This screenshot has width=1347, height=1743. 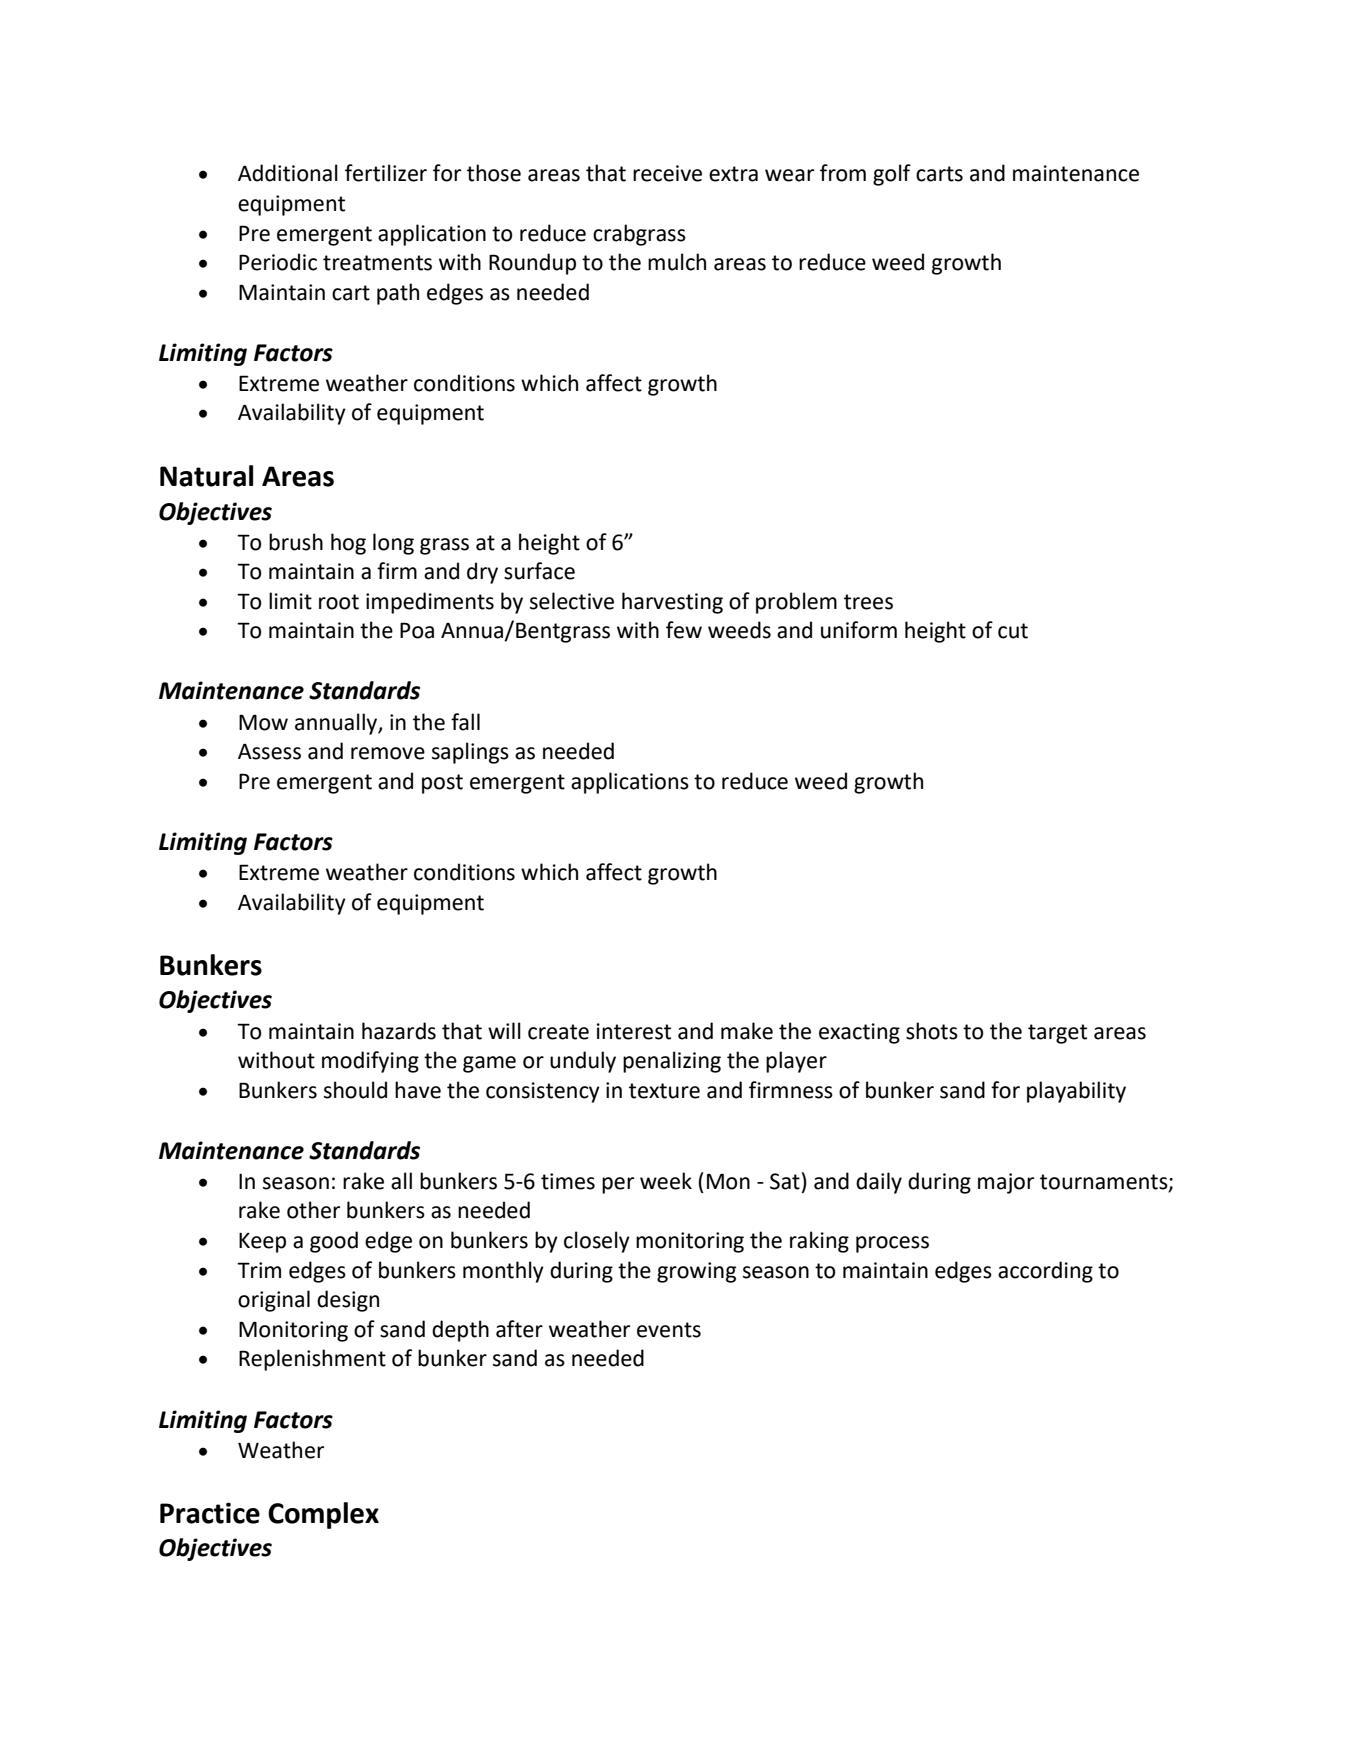 I want to click on golf, so click(x=892, y=175).
